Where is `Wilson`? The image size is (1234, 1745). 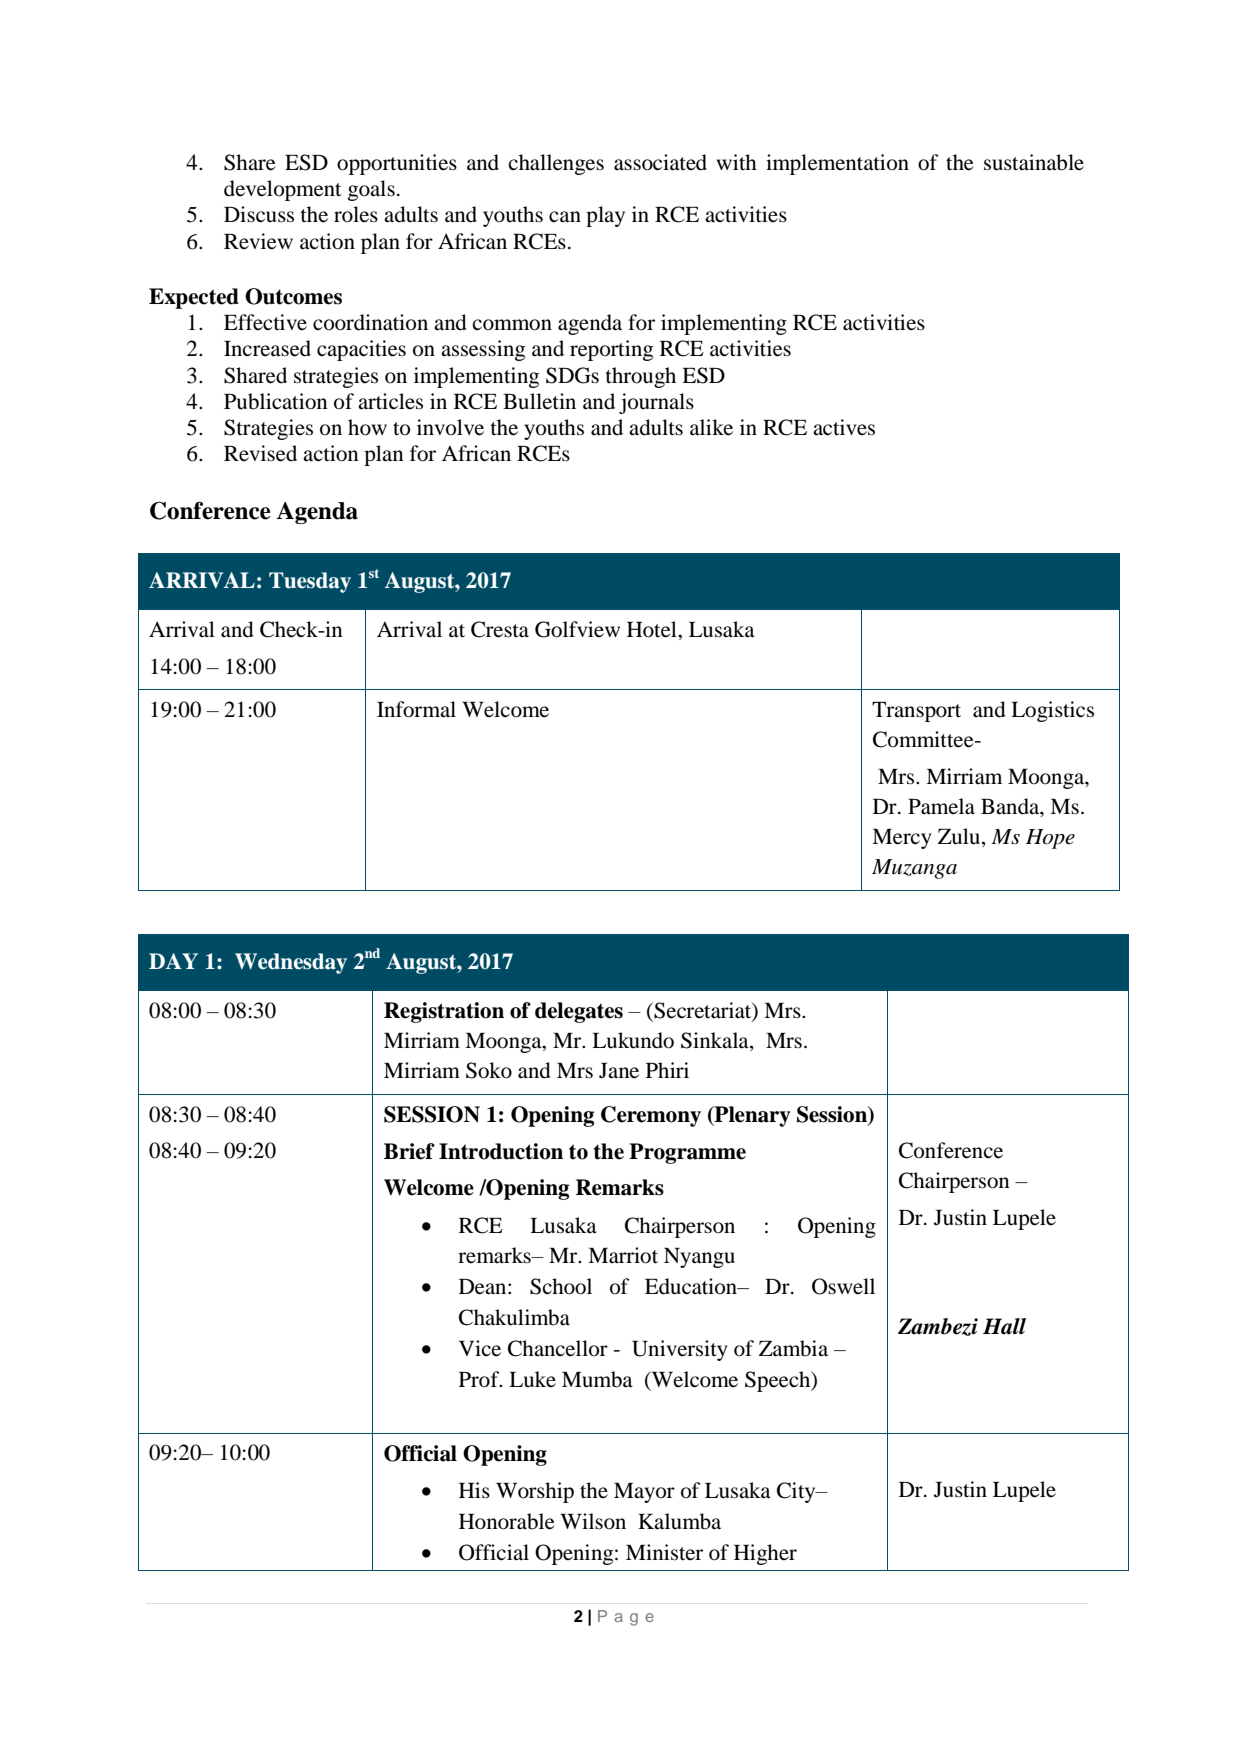 Wilson is located at coordinates (593, 1521).
